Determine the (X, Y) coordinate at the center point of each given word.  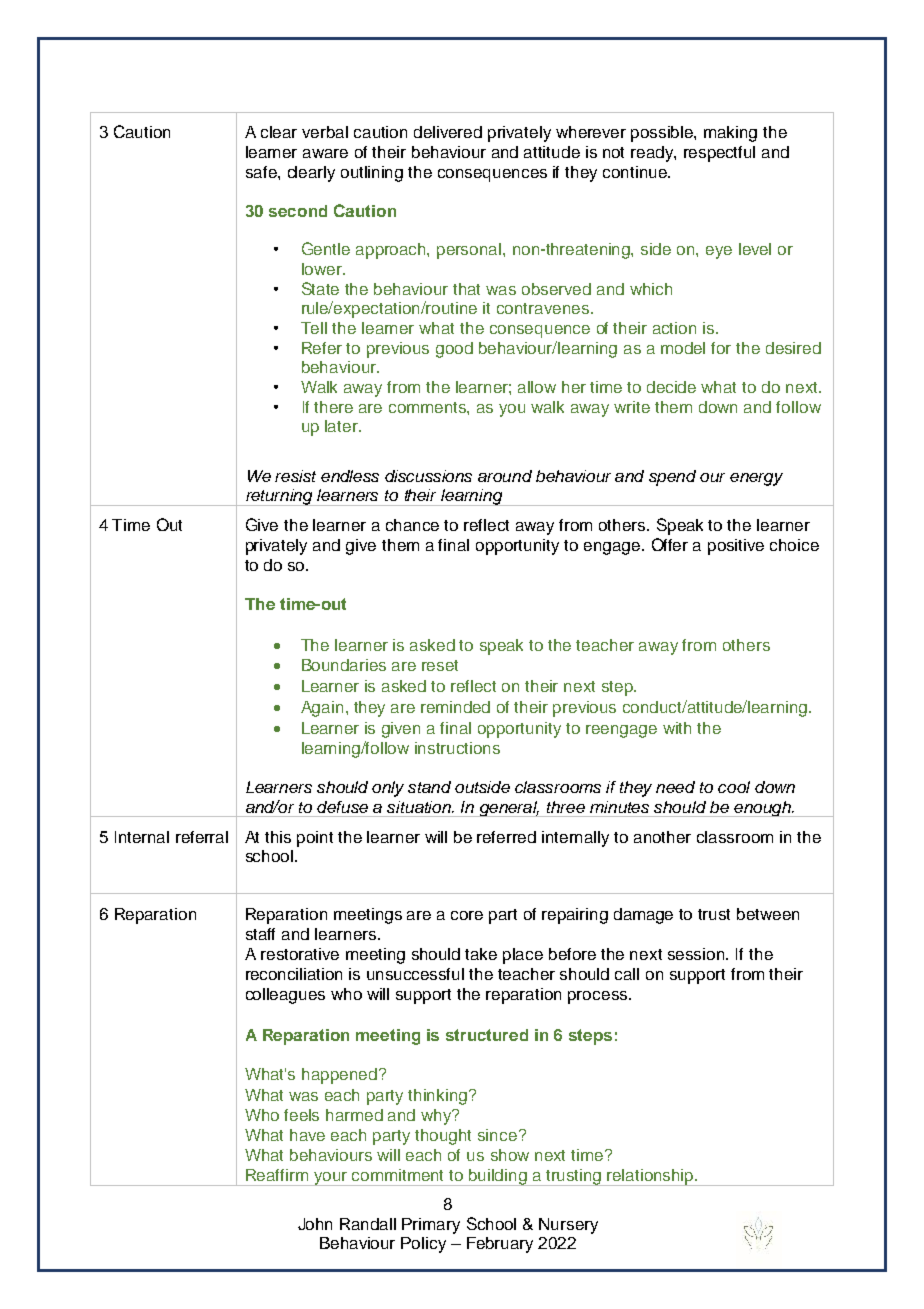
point (315, 839)
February (500, 1245)
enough (762, 809)
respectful (719, 154)
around (505, 476)
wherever (591, 132)
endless (350, 476)
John (315, 1224)
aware (325, 153)
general (509, 809)
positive (736, 547)
